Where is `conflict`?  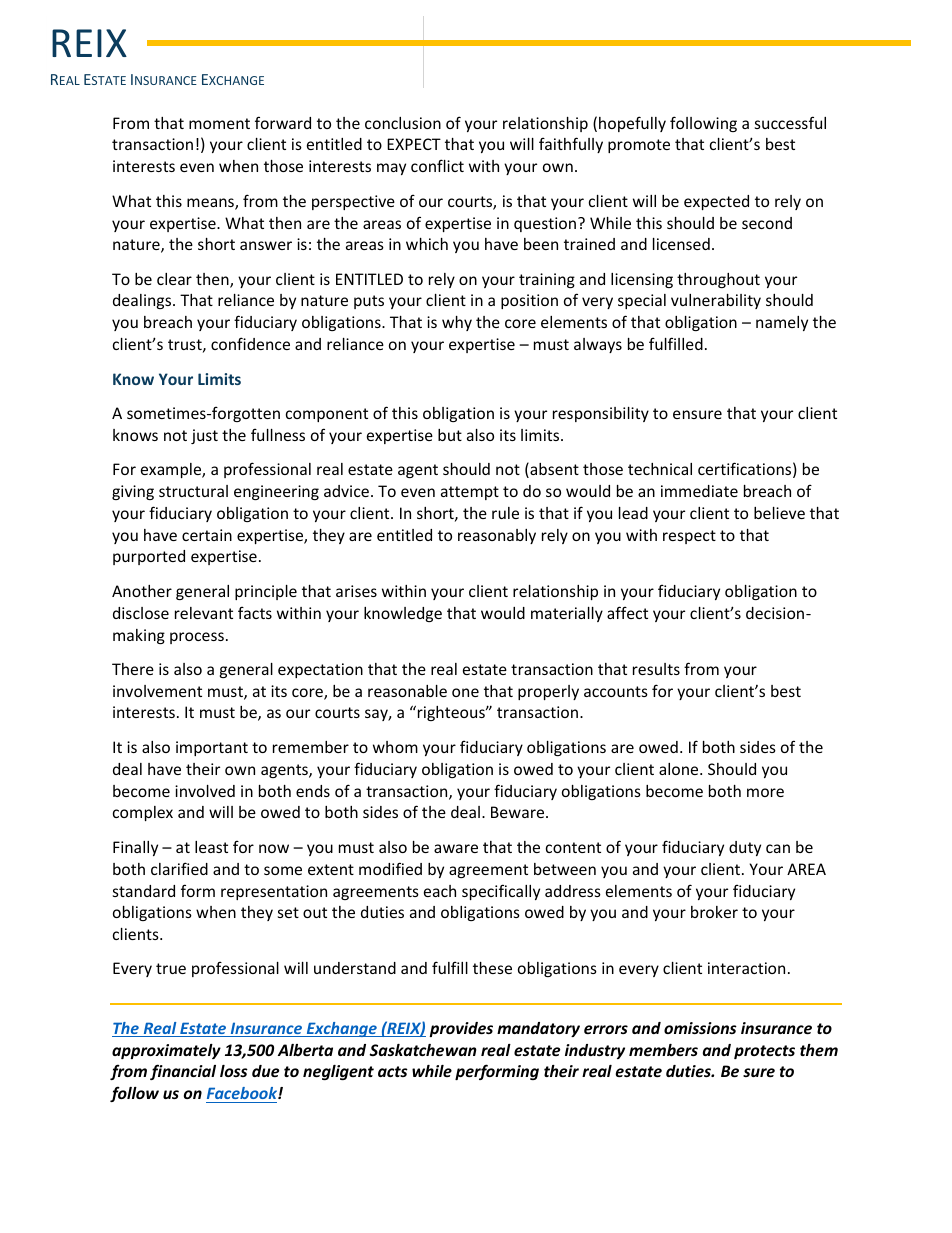 conflict is located at coordinates (437, 165).
